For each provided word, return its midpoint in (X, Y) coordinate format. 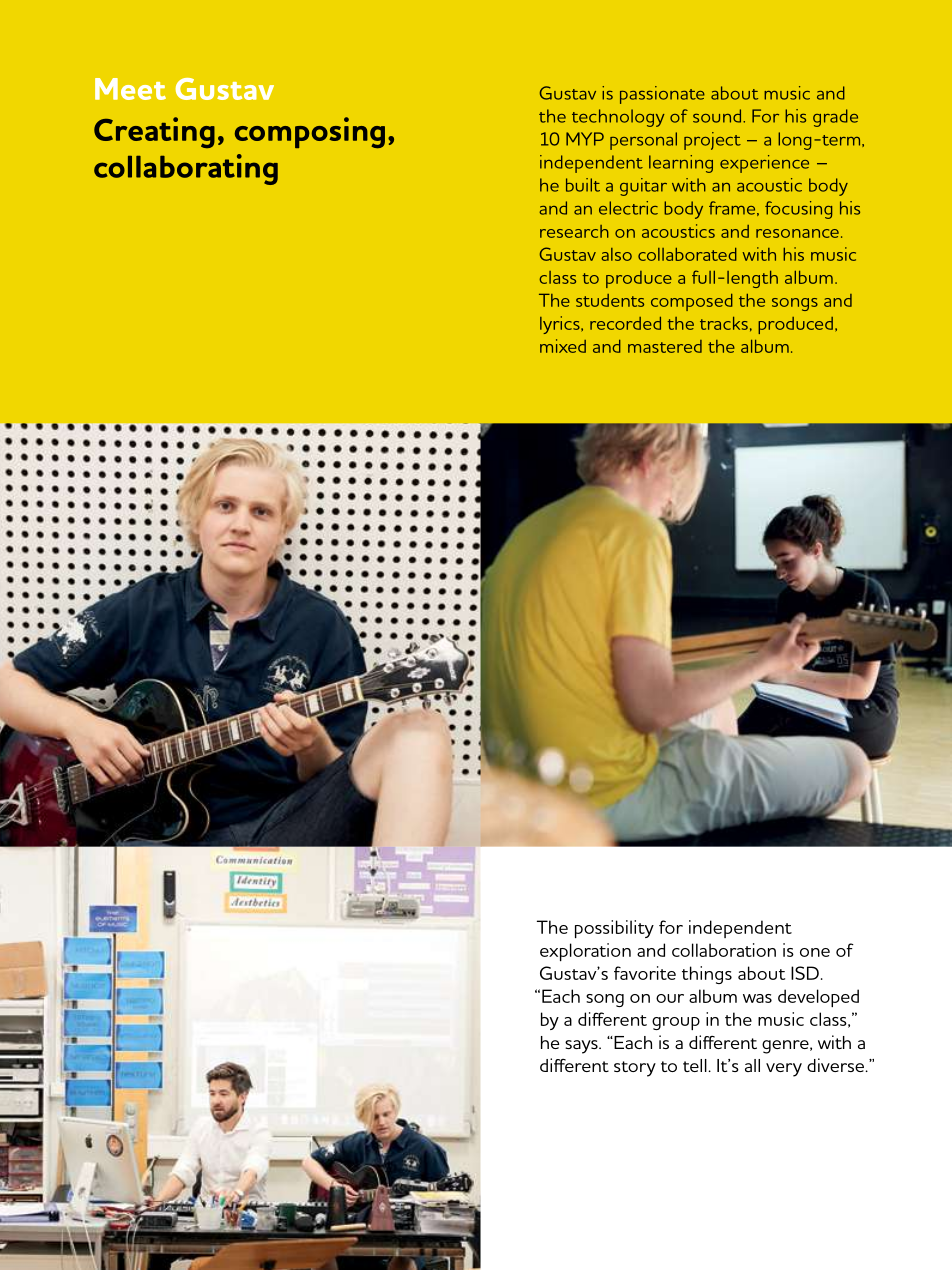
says (582, 1047)
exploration (585, 952)
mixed (563, 346)
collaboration (724, 950)
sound (717, 116)
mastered (665, 346)
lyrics (561, 325)
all (752, 1065)
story (635, 1069)
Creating (154, 132)
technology (618, 118)
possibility (614, 929)
